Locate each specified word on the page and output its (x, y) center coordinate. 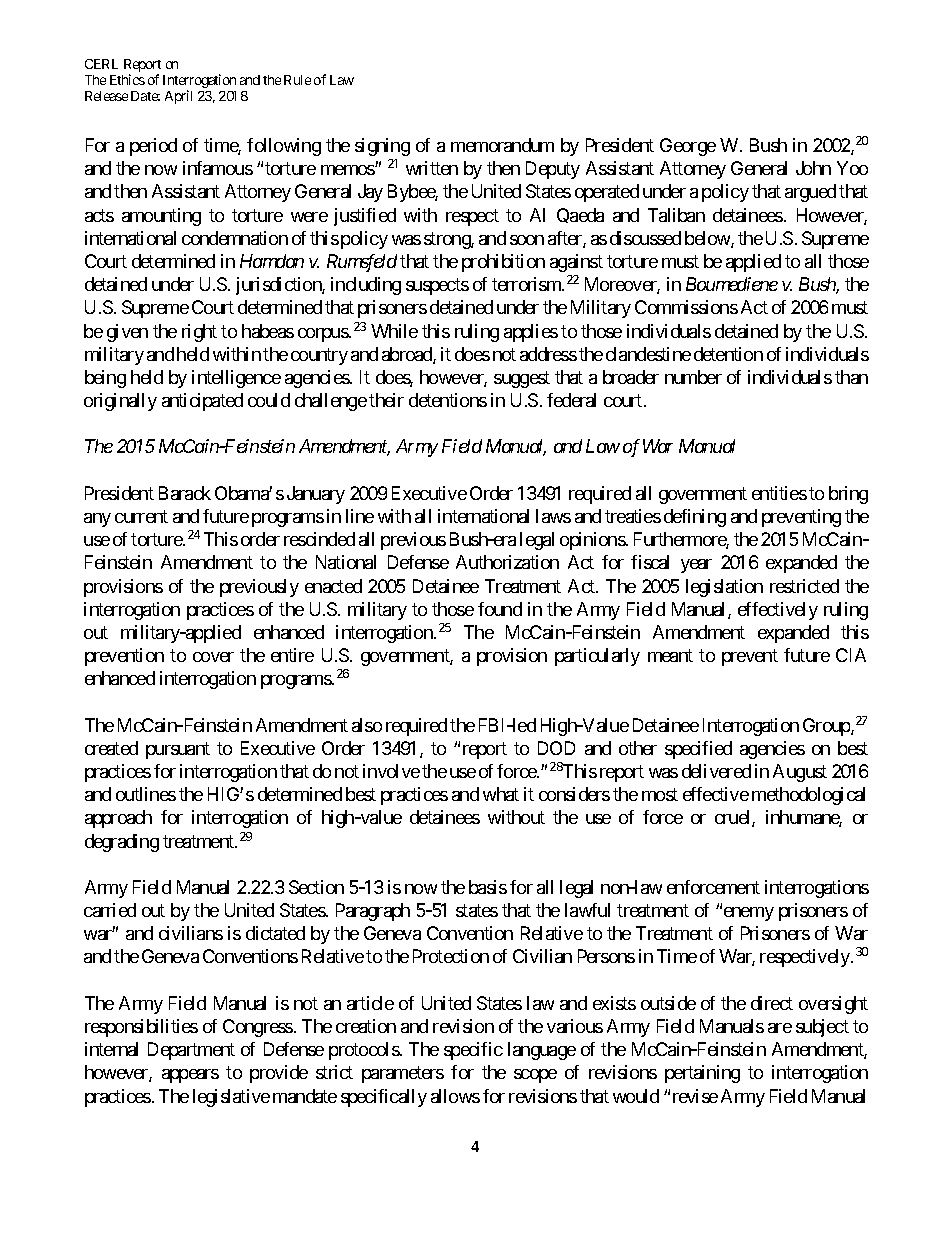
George (688, 147)
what (501, 794)
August (800, 773)
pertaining (702, 1074)
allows (455, 1096)
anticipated (202, 402)
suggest (522, 379)
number (693, 377)
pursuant (178, 750)
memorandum (502, 145)
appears (190, 1076)
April (178, 97)
